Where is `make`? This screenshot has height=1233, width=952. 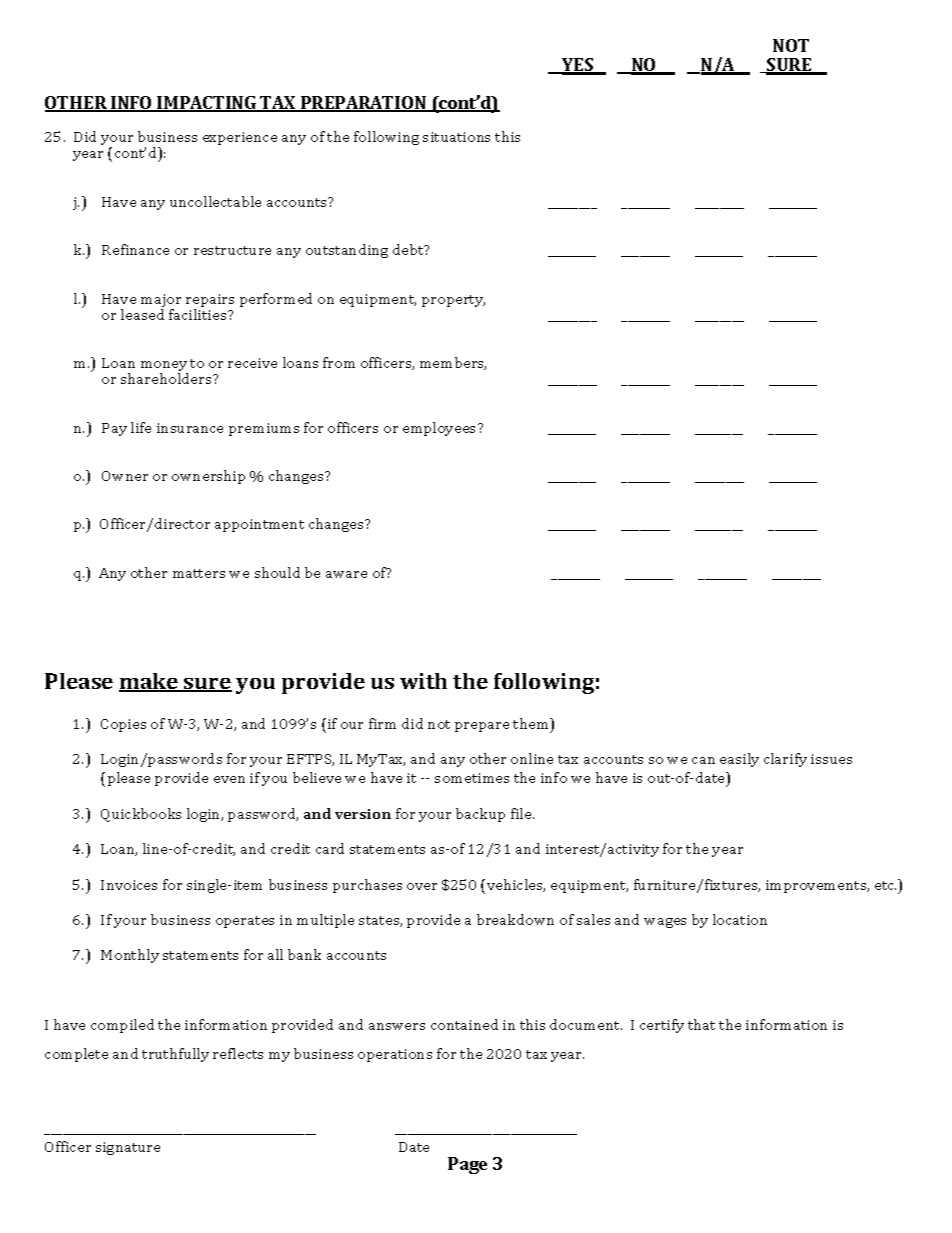 make is located at coordinates (150, 682).
